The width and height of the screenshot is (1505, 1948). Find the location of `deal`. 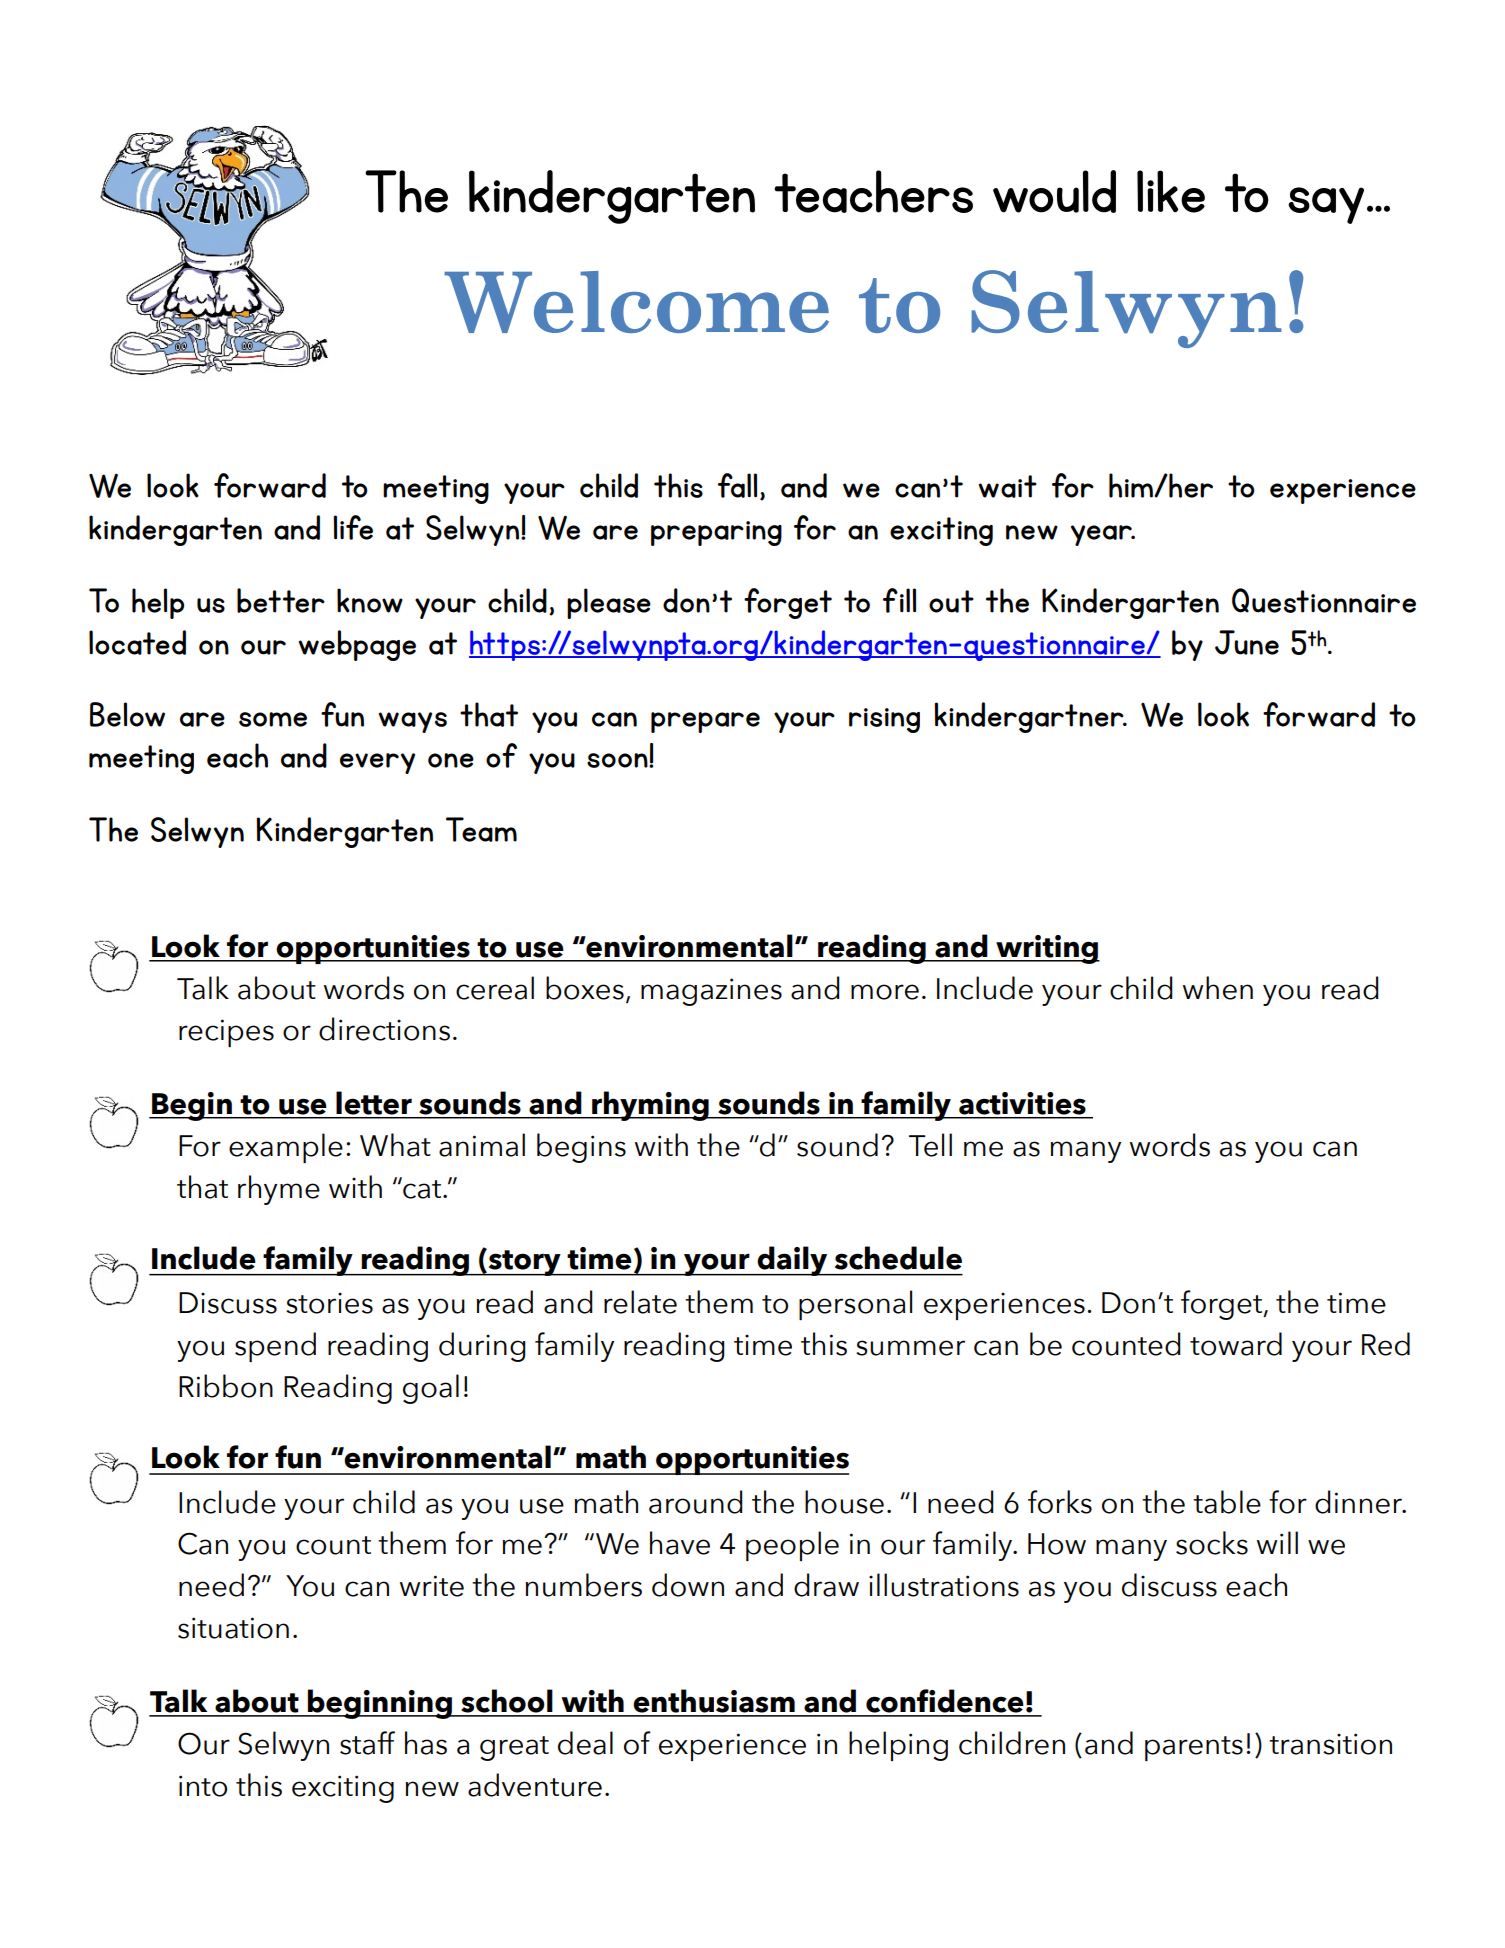

deal is located at coordinates (585, 1743).
